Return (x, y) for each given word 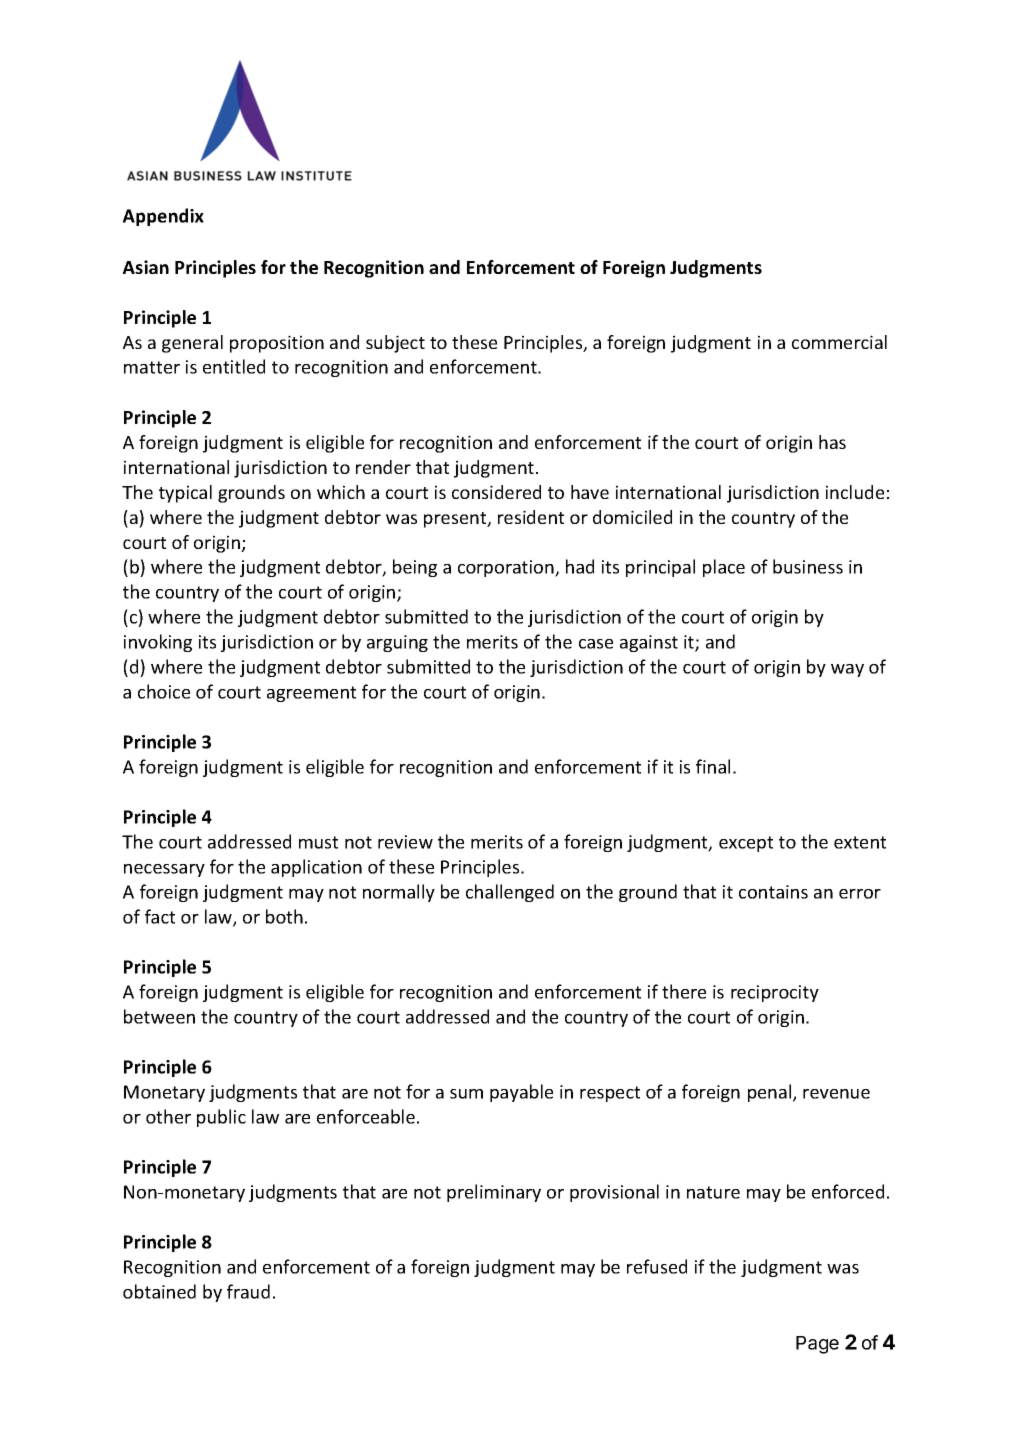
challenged (510, 893)
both (284, 916)
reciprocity (775, 993)
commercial (839, 342)
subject (395, 344)
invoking (158, 643)
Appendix (163, 217)
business (808, 566)
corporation (507, 568)
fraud (248, 1291)
